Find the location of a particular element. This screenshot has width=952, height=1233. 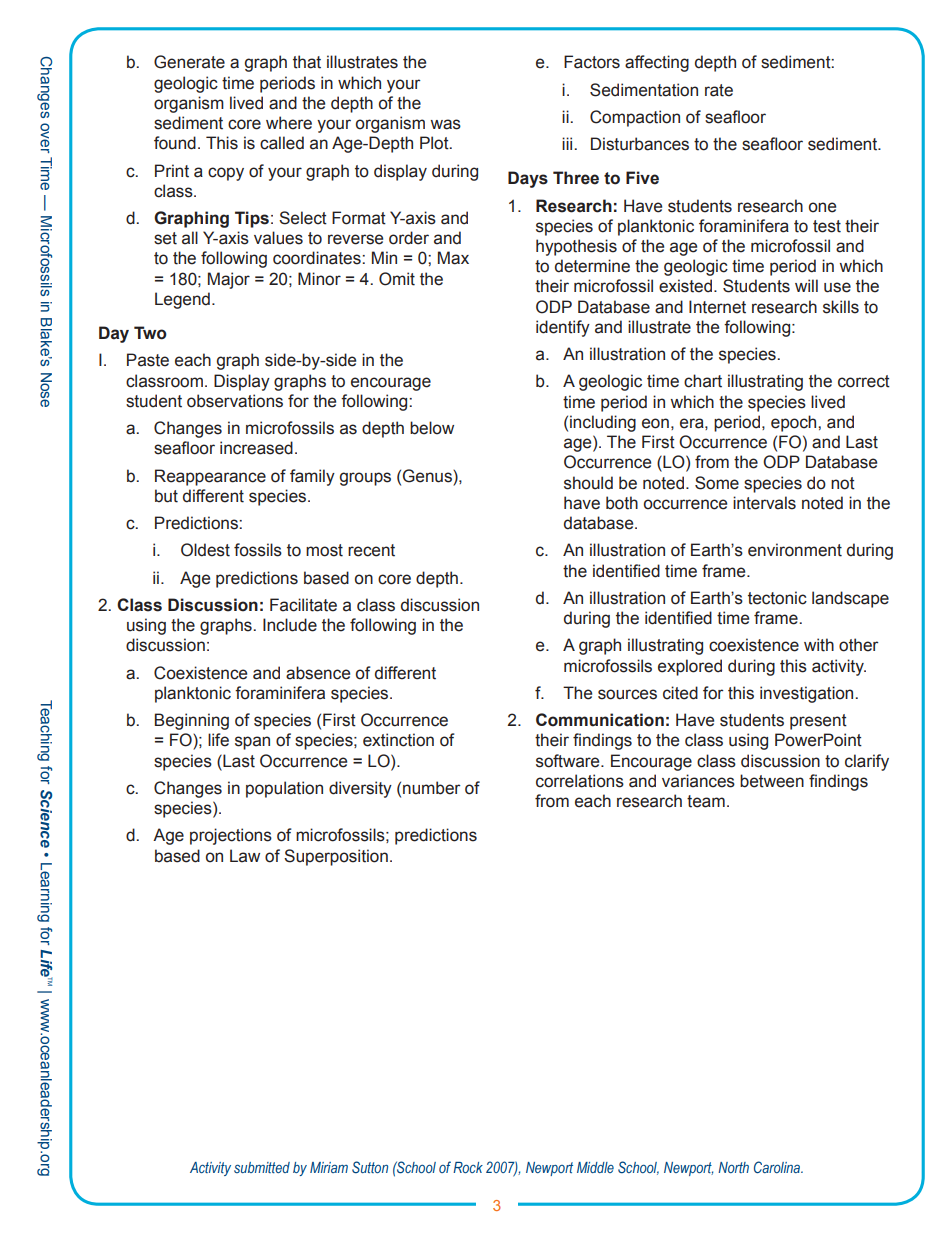

submitted is located at coordinates (262, 1167).
